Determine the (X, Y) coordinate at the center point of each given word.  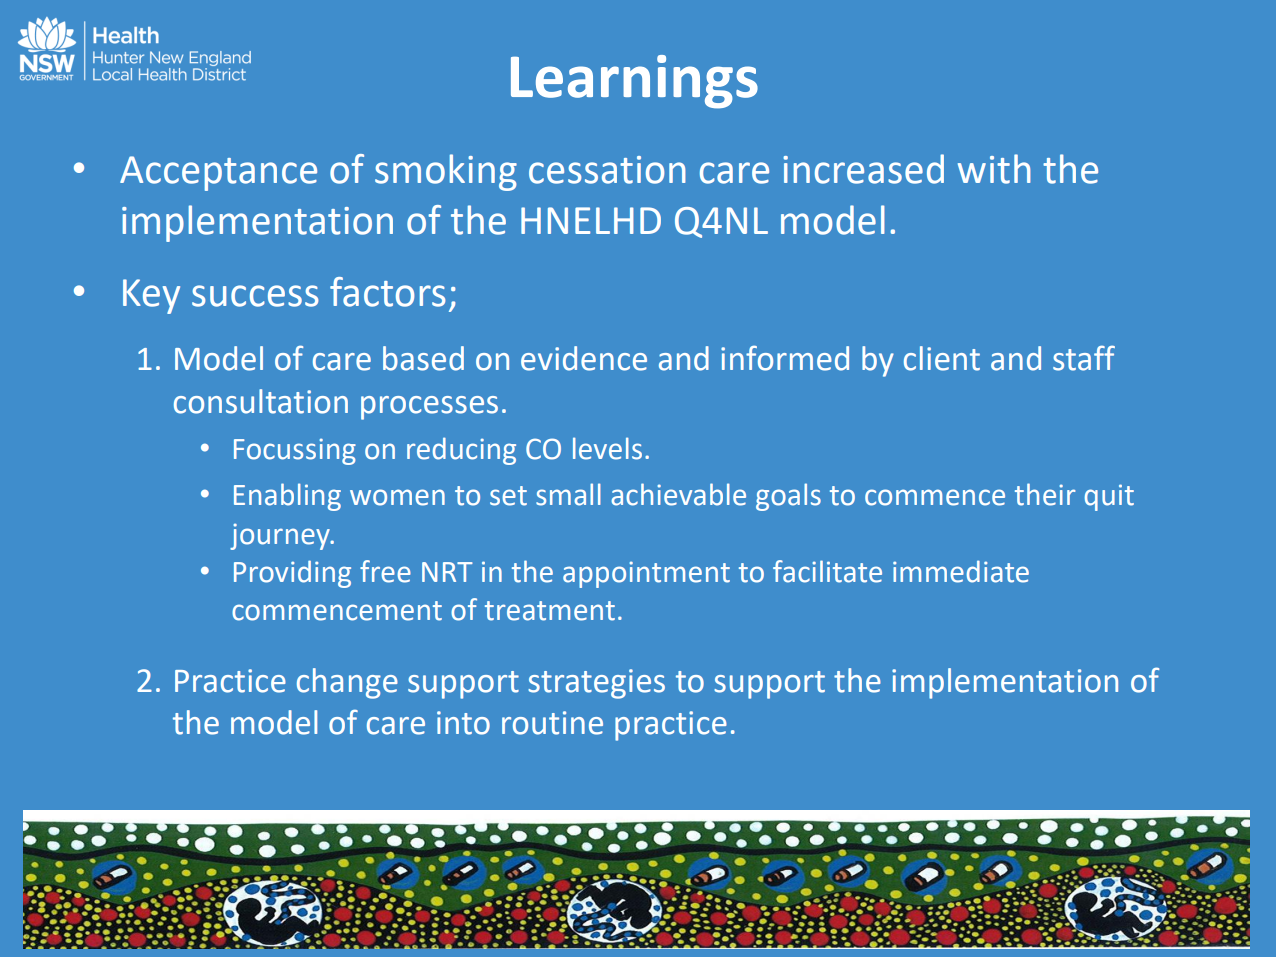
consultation (261, 401)
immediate (961, 571)
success (255, 296)
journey (281, 536)
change (347, 683)
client (942, 358)
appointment (646, 574)
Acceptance (218, 173)
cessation (607, 170)
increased (863, 169)
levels (607, 448)
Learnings (634, 82)
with (994, 169)
